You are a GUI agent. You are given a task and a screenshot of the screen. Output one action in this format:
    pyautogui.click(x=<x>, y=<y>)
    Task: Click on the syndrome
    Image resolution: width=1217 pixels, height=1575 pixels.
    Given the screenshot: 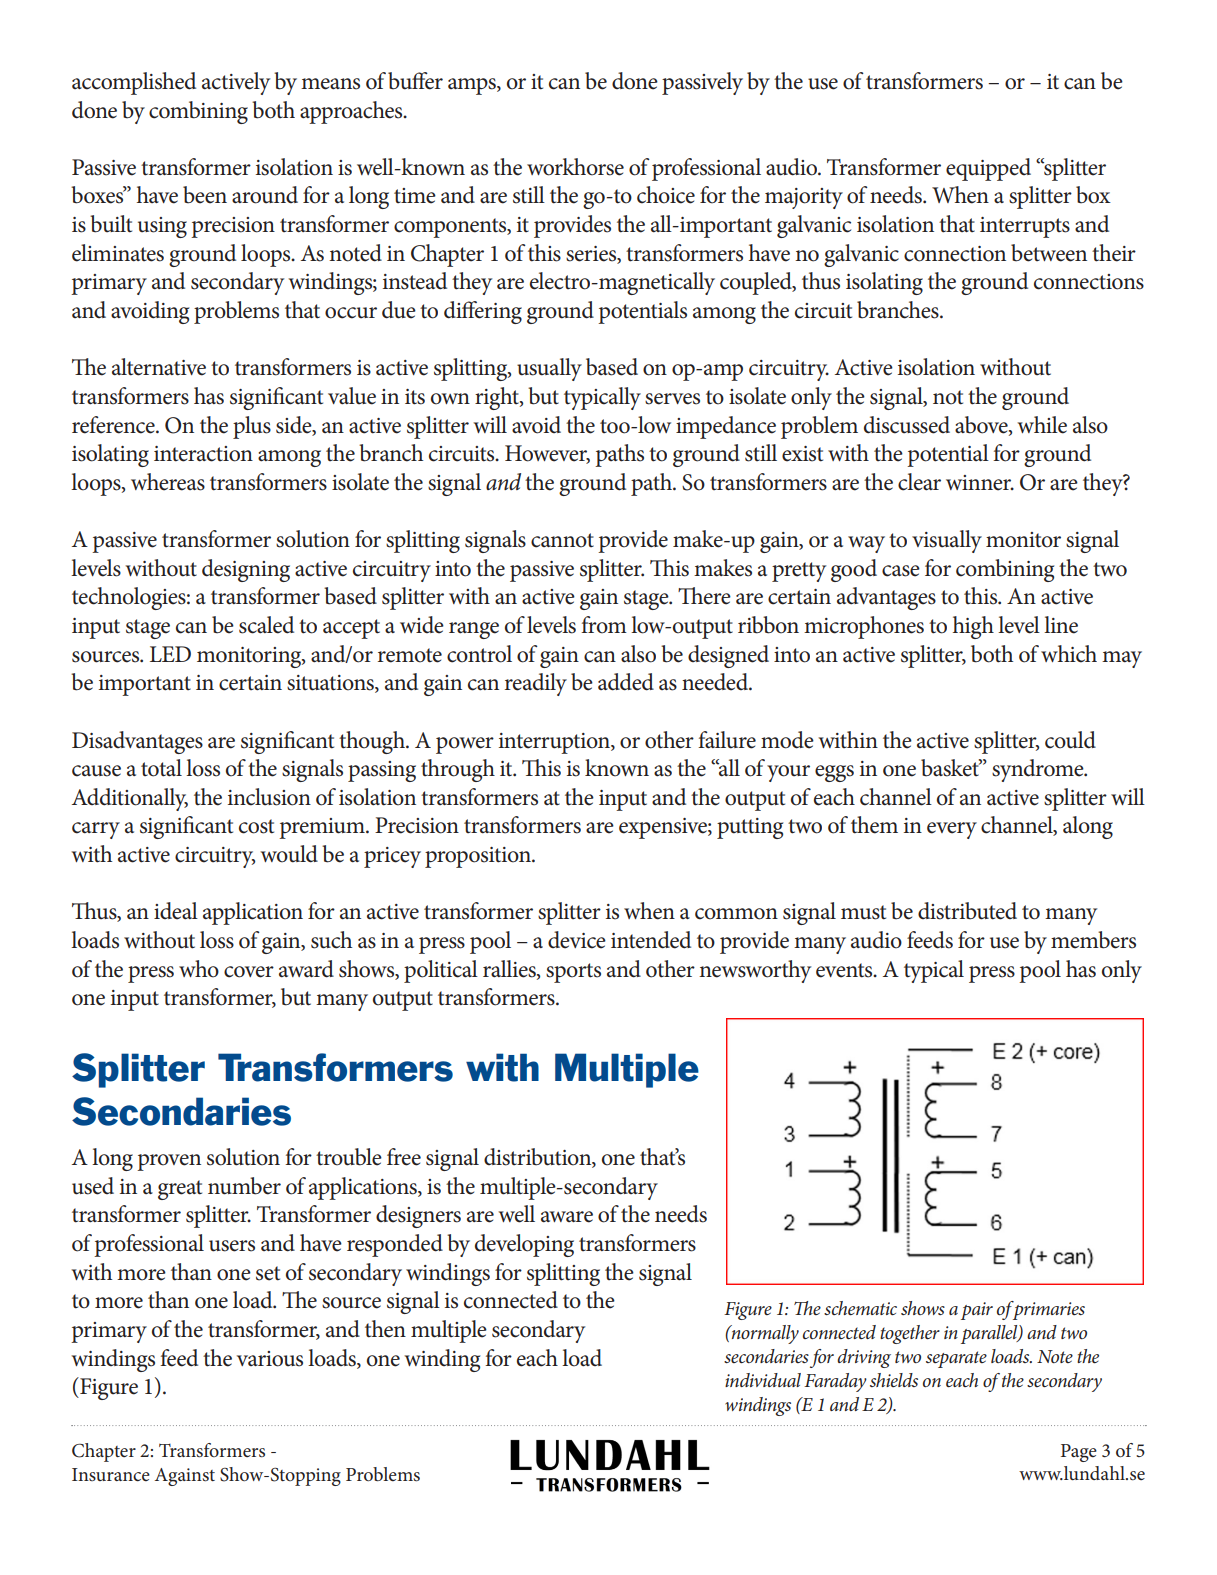 What is the action you would take?
    pyautogui.click(x=1039, y=770)
